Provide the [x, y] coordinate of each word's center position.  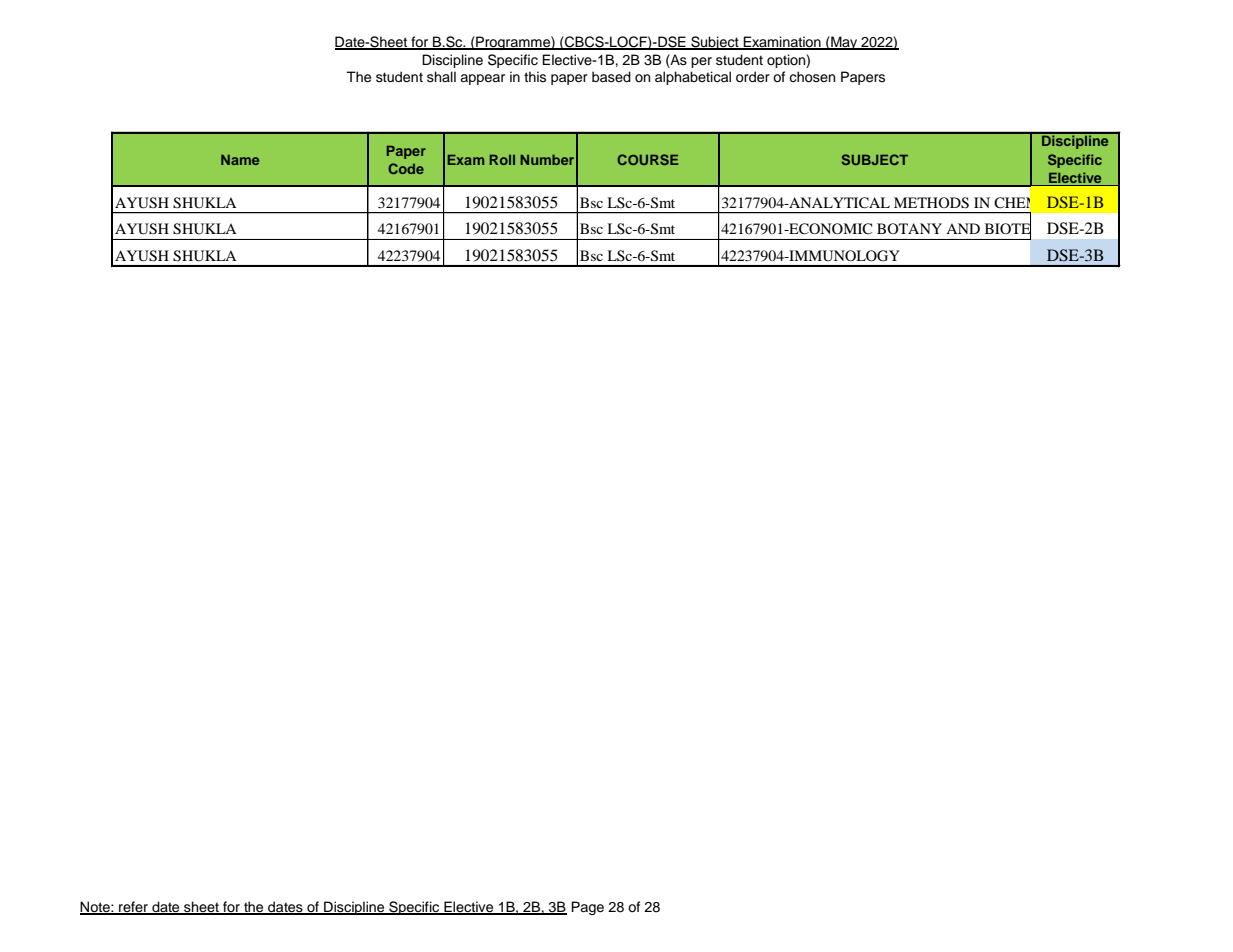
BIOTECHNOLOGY [1052, 229]
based [611, 77]
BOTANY [909, 228]
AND [963, 228]
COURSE [647, 159]
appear [482, 79]
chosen [812, 77]
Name [240, 159]
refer [133, 908]
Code [406, 168]
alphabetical [693, 78]
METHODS [931, 203]
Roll [502, 159]
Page [587, 908]
